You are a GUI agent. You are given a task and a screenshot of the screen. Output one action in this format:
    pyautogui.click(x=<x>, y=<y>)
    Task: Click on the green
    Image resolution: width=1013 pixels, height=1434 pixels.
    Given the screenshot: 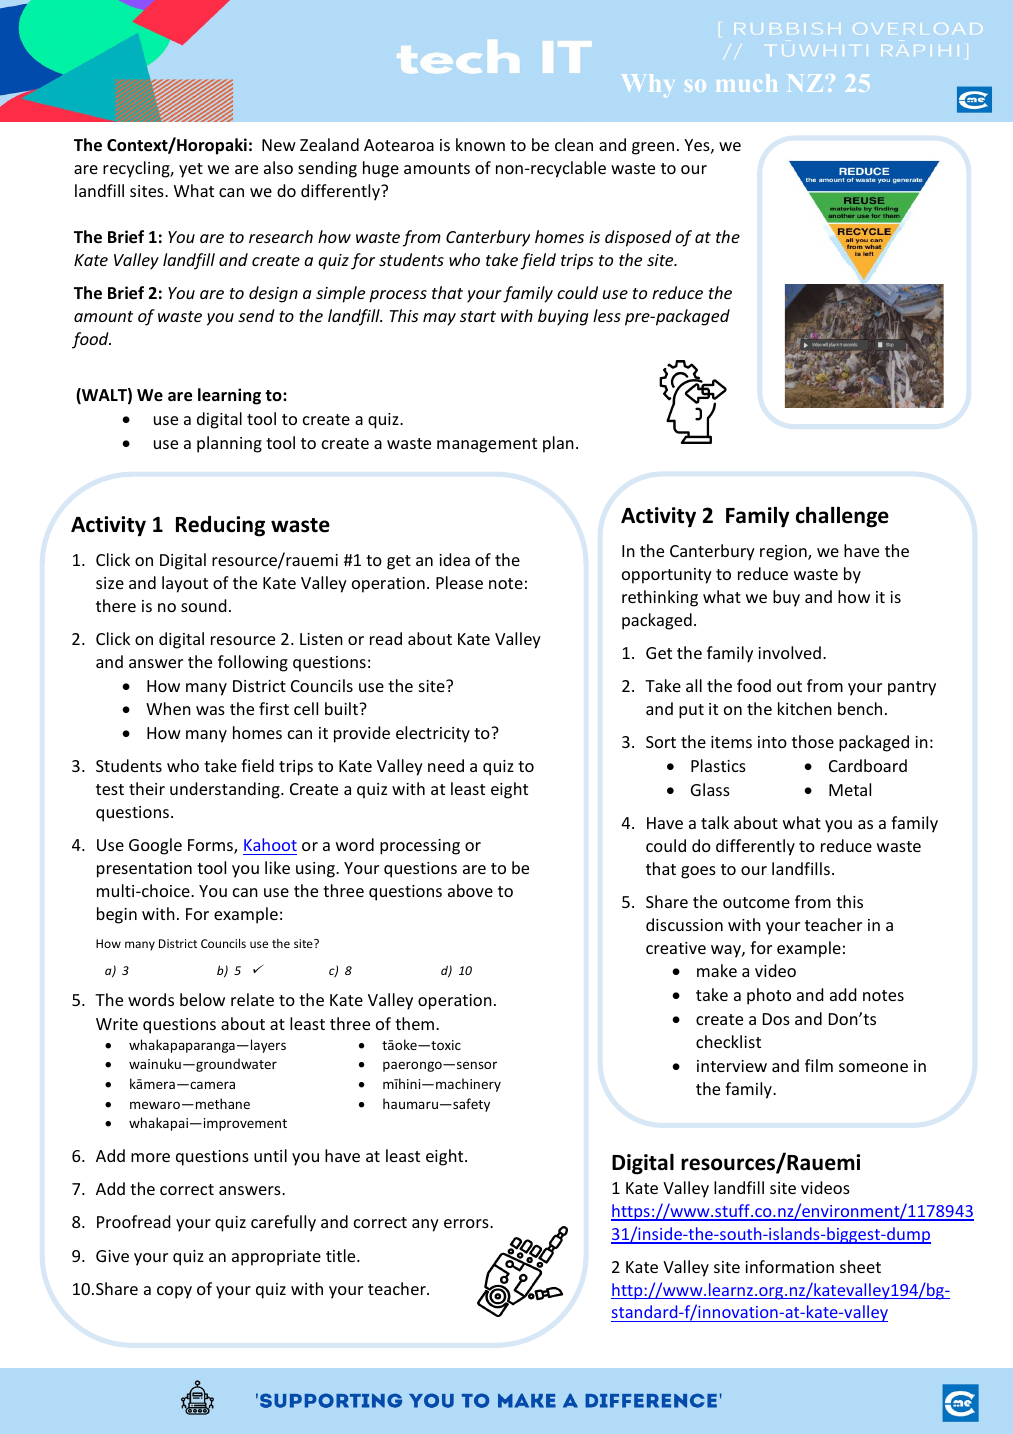 What is the action you would take?
    pyautogui.click(x=653, y=148)
